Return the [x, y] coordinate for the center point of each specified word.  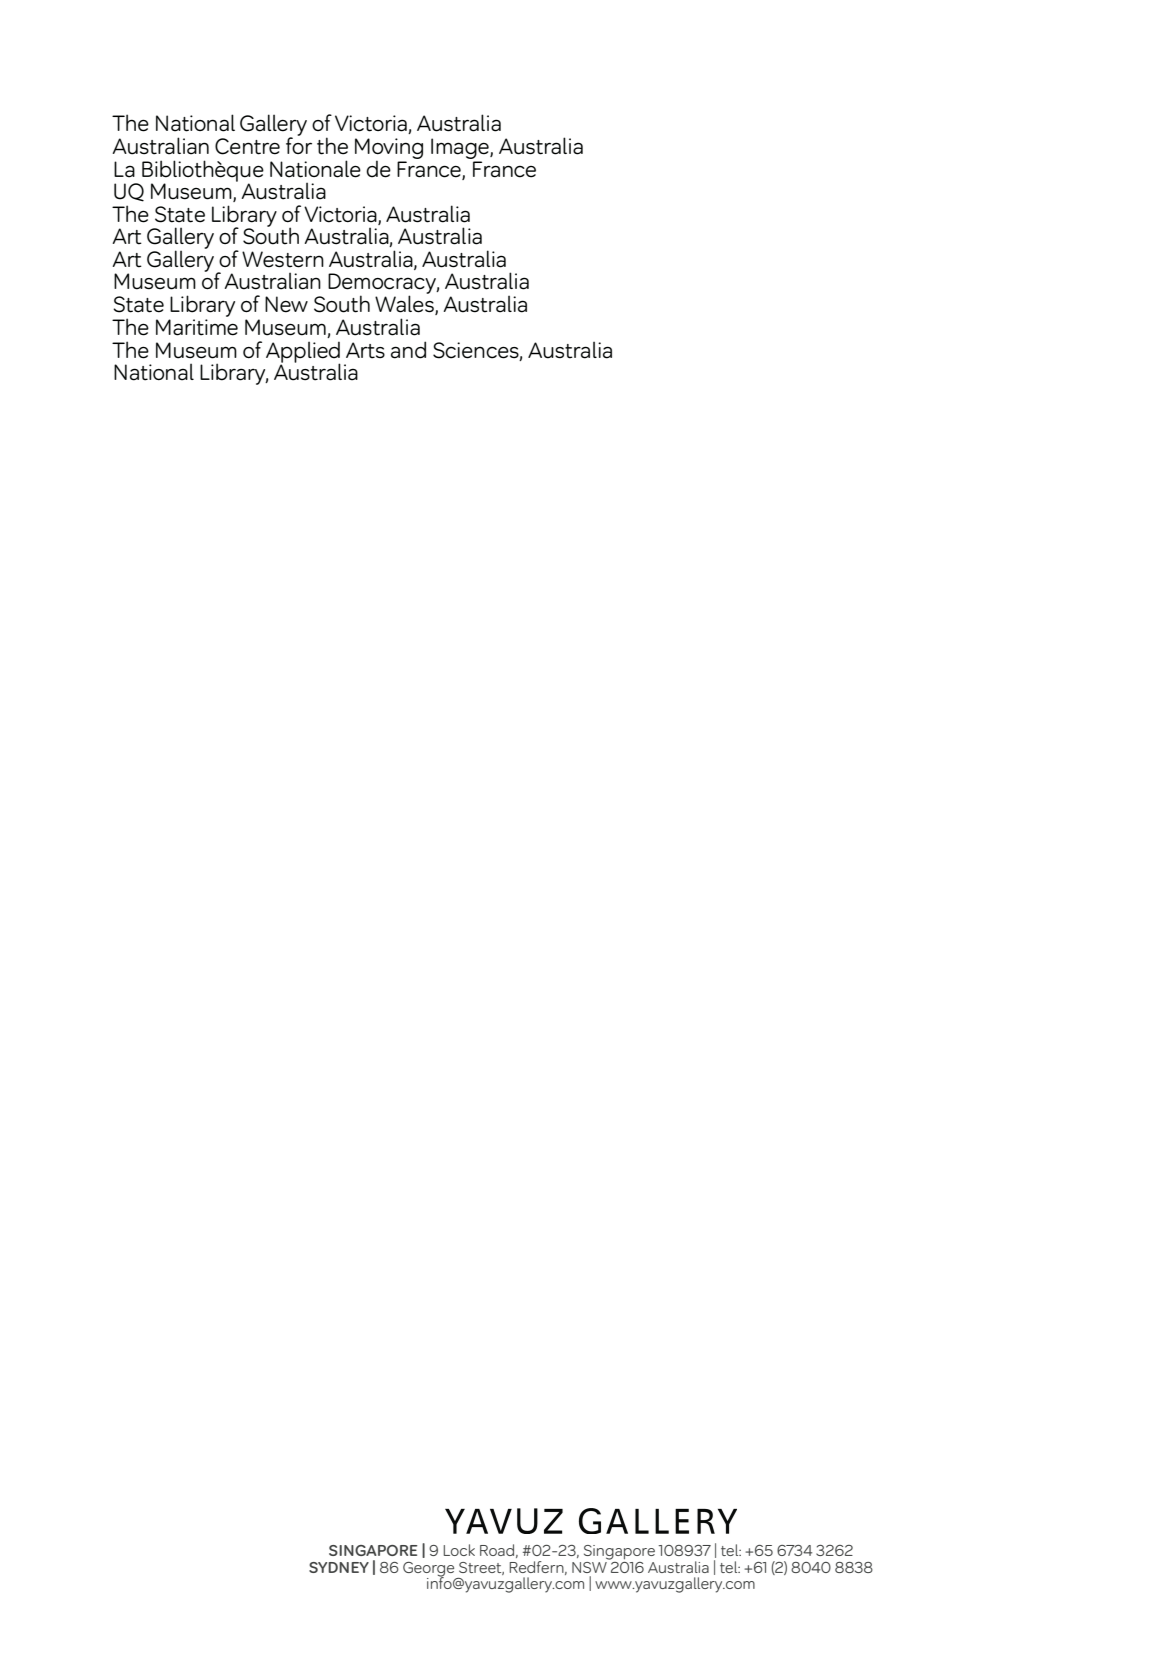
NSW [590, 1566]
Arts [365, 350]
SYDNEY [339, 1567]
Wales [405, 304]
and [408, 350]
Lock [459, 1550]
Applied [303, 353]
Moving [389, 149]
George [430, 1570]
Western [283, 259]
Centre [247, 146]
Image [461, 148]
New [286, 304]
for [299, 144]
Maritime [197, 327]
